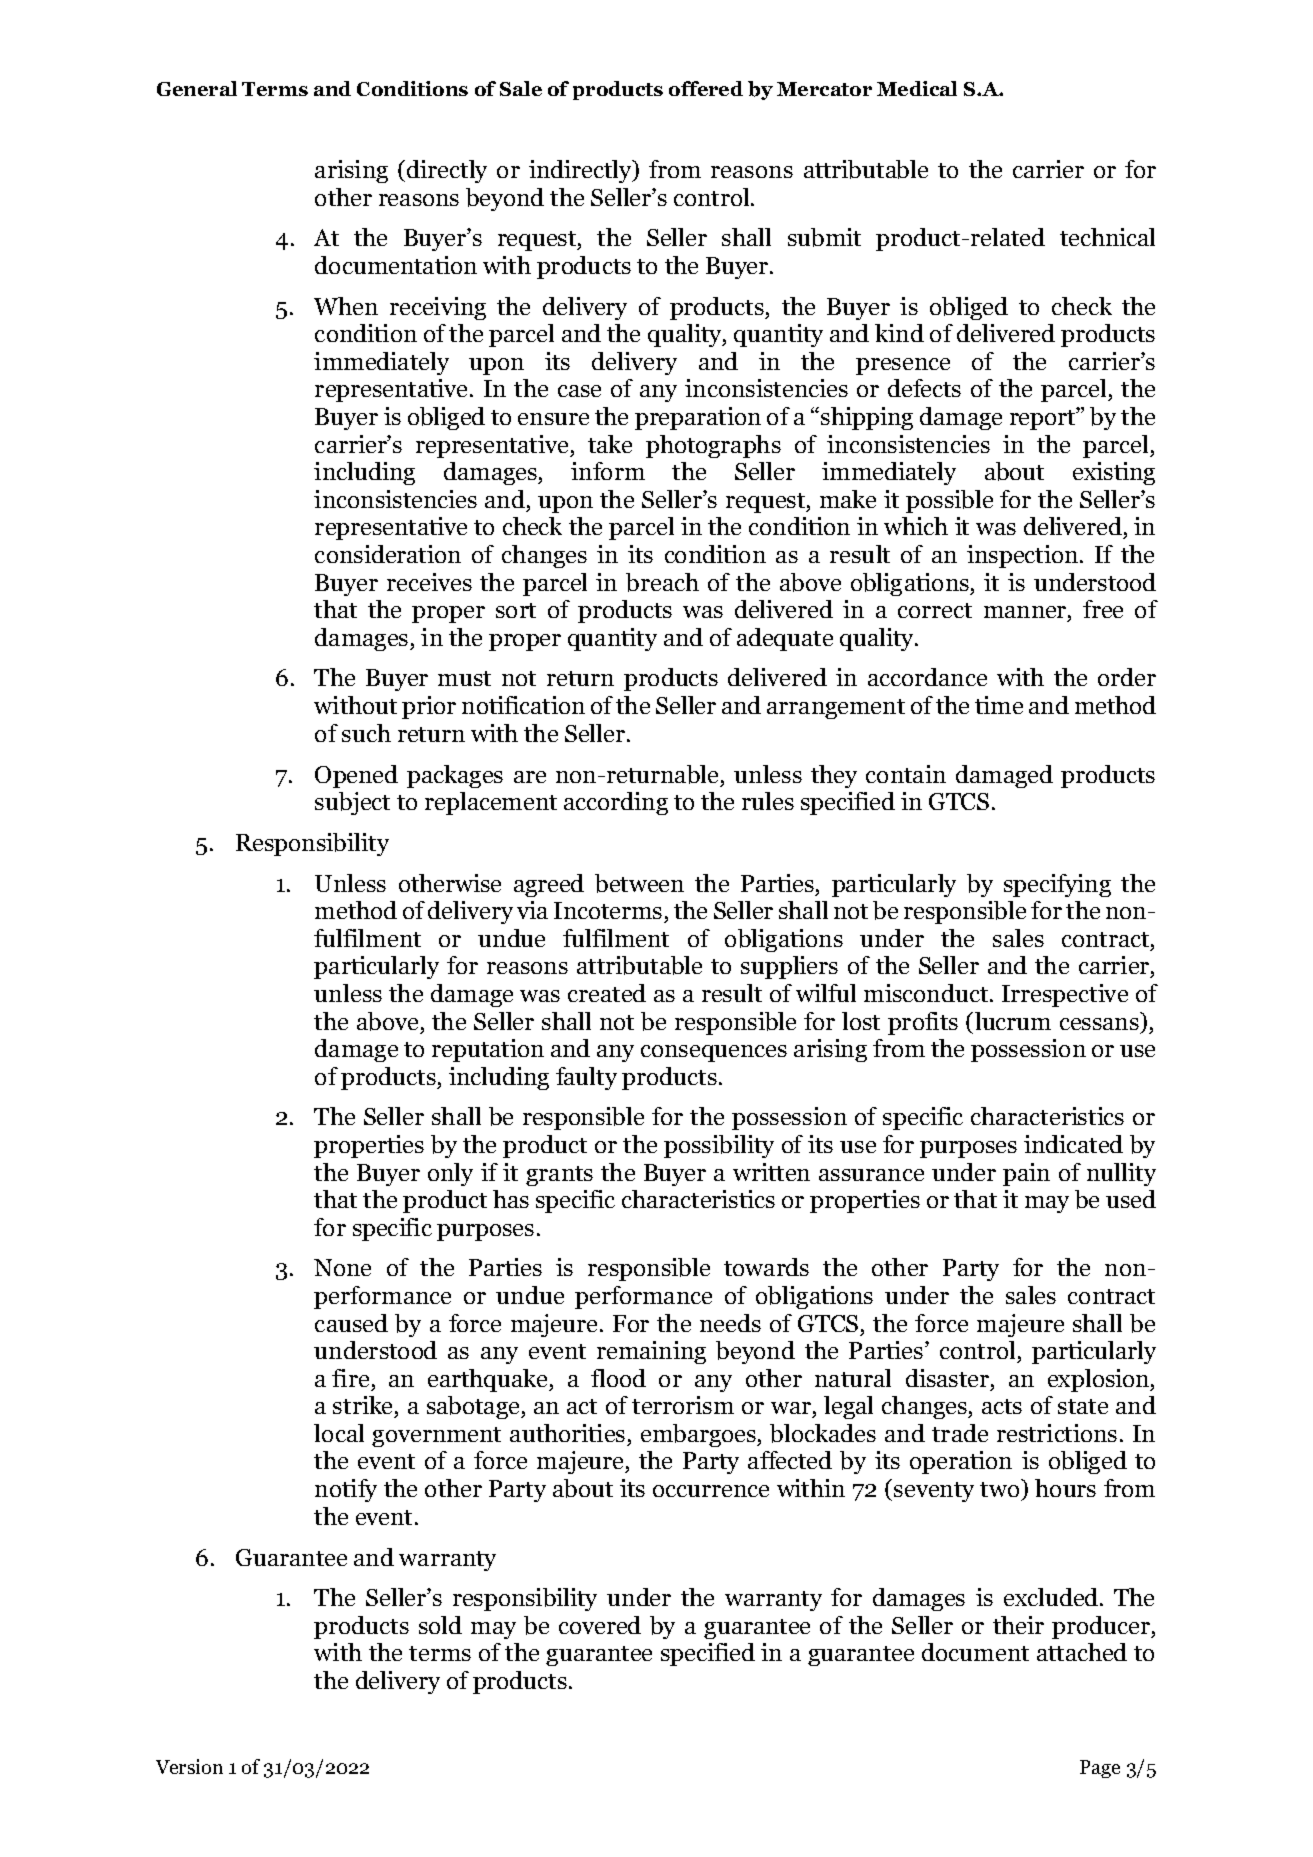 Image resolution: width=1313 pixels, height=1857 pixels. Describe the element at coordinates (366, 733) in the screenshot. I see `such` at that location.
